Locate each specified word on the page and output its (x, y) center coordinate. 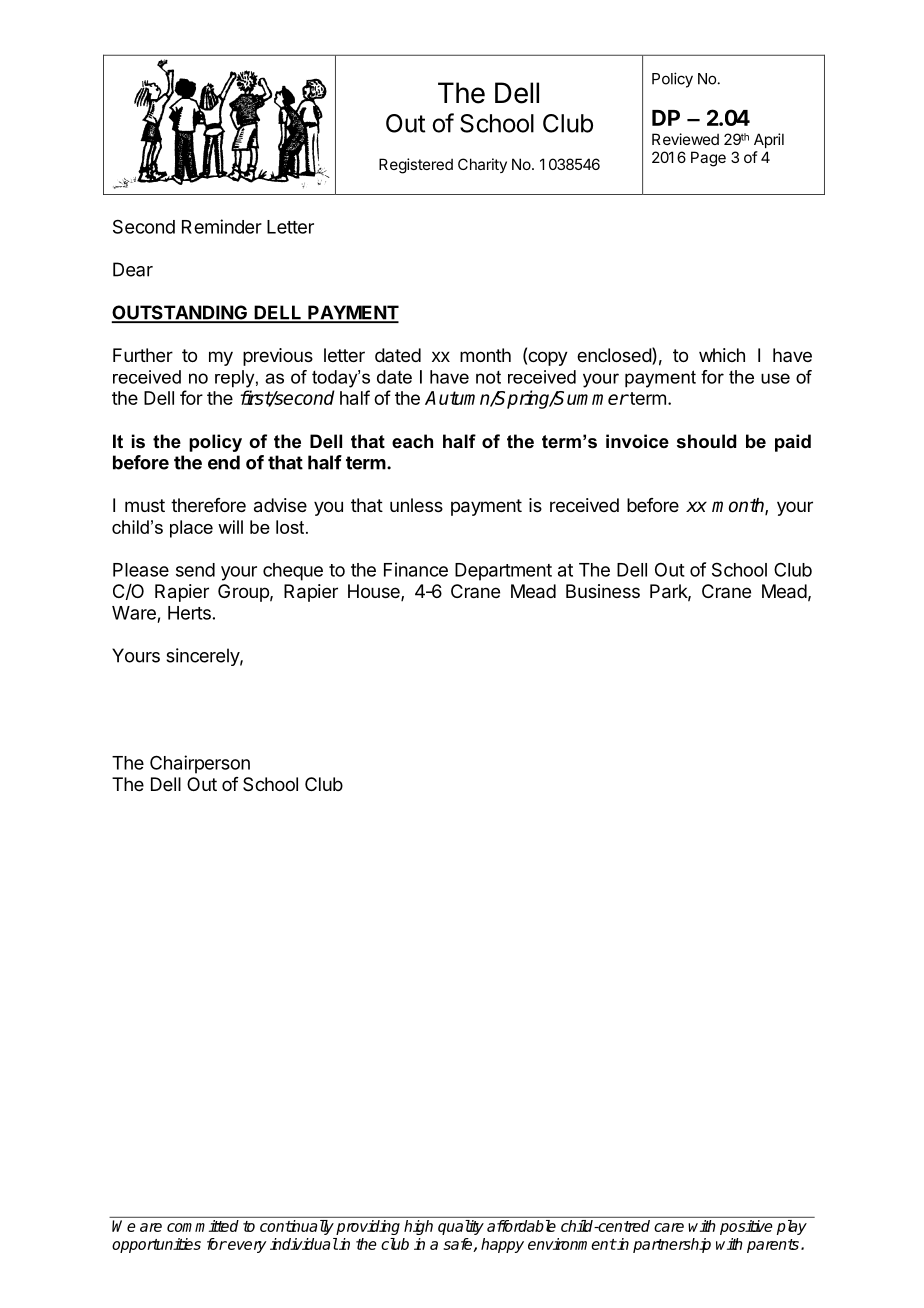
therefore (208, 505)
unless (416, 505)
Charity (482, 165)
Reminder (222, 226)
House (375, 592)
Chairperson (200, 764)
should (706, 441)
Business (603, 591)
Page (708, 159)
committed (203, 1226)
